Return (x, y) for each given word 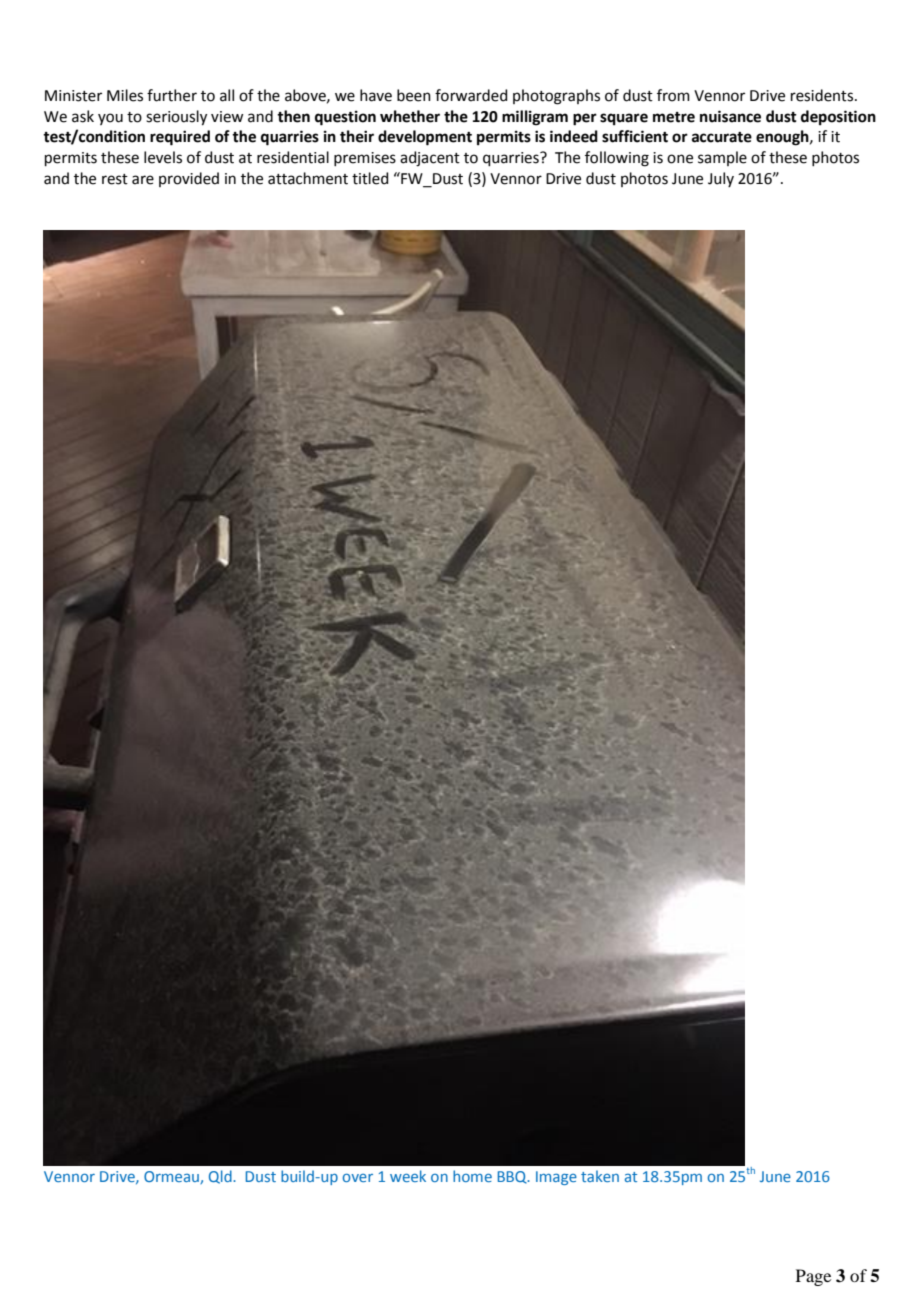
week (408, 1176)
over (358, 1178)
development (425, 138)
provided (189, 179)
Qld (221, 1177)
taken (600, 1176)
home (472, 1176)
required (180, 138)
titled (370, 178)
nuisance (730, 116)
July (721, 179)
